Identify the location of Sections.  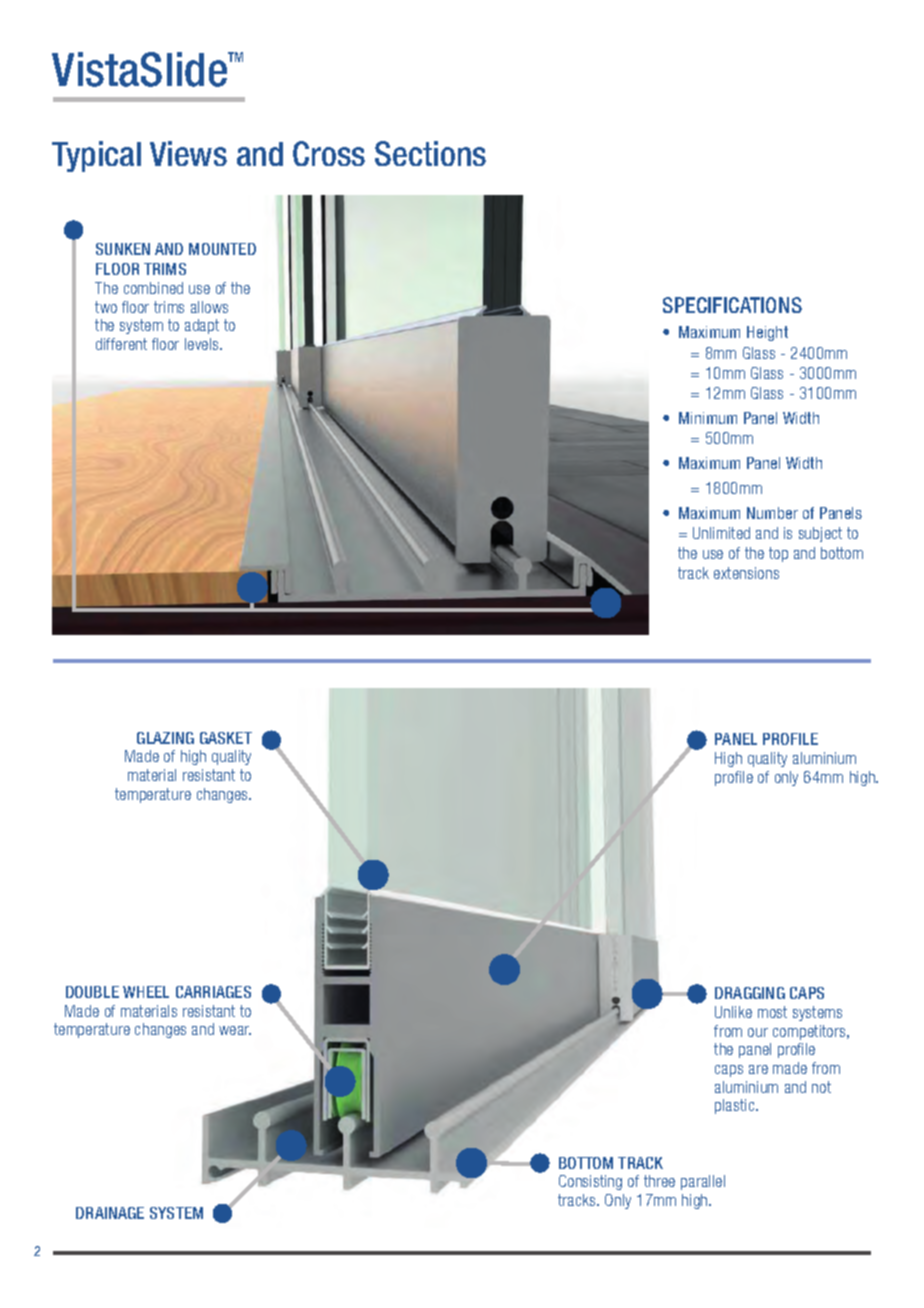
(430, 153).
